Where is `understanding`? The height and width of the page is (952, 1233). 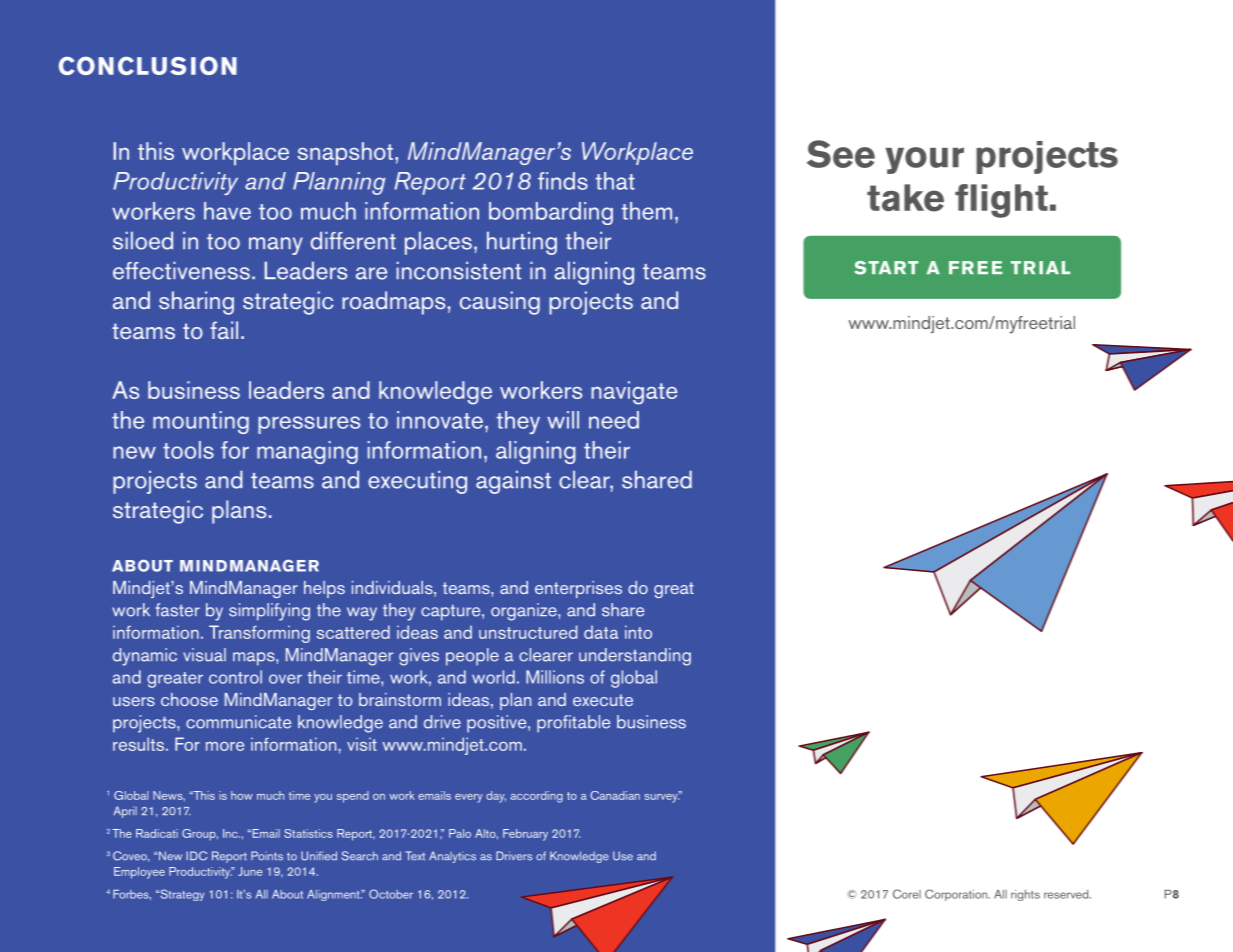
understanding is located at coordinates (635, 657).
